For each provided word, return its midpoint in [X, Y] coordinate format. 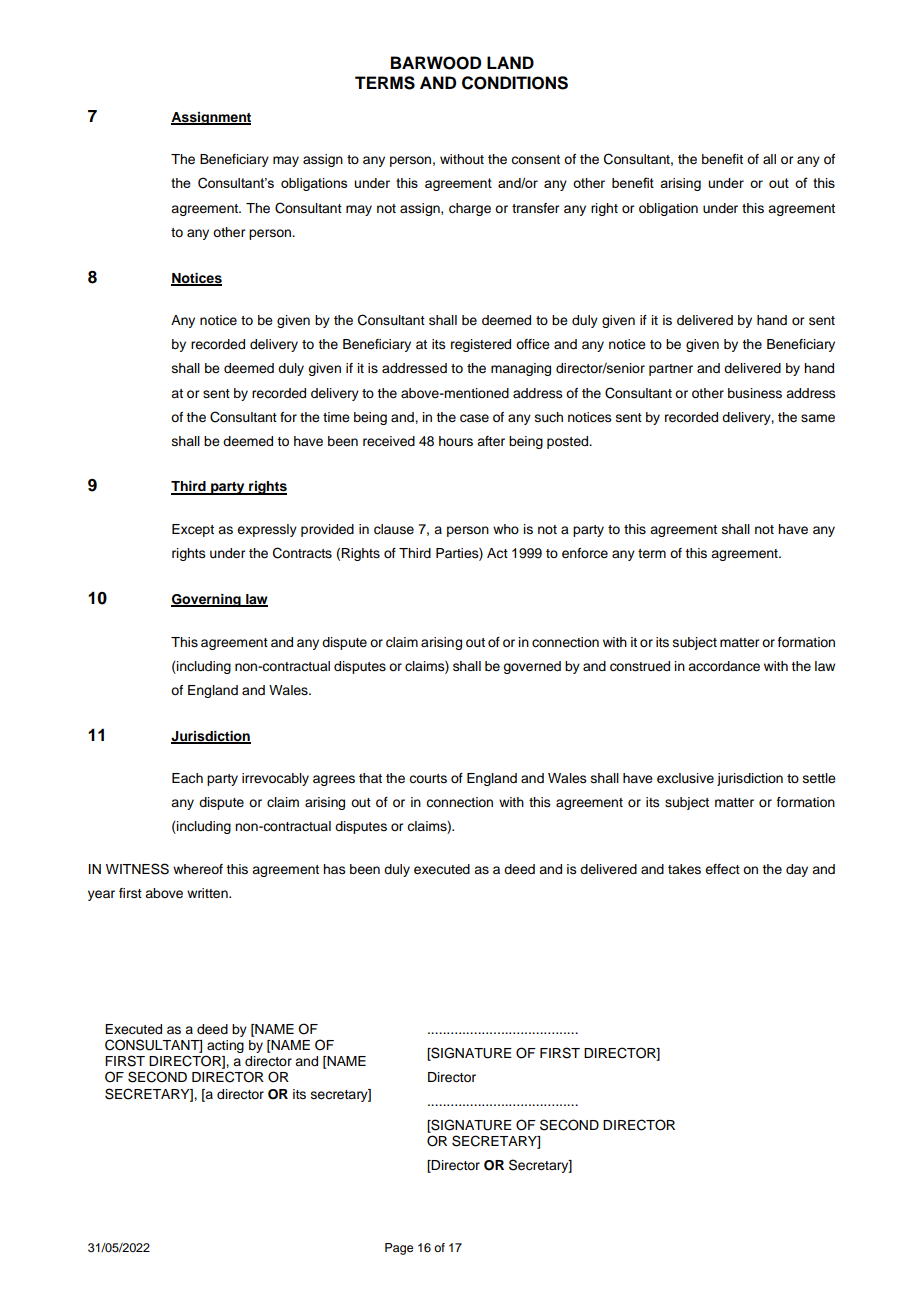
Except [193, 530]
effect [722, 869]
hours [456, 441]
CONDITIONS [515, 83]
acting [224, 1048]
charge [470, 209]
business [755, 393]
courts [428, 778]
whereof [198, 869]
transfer [535, 208]
